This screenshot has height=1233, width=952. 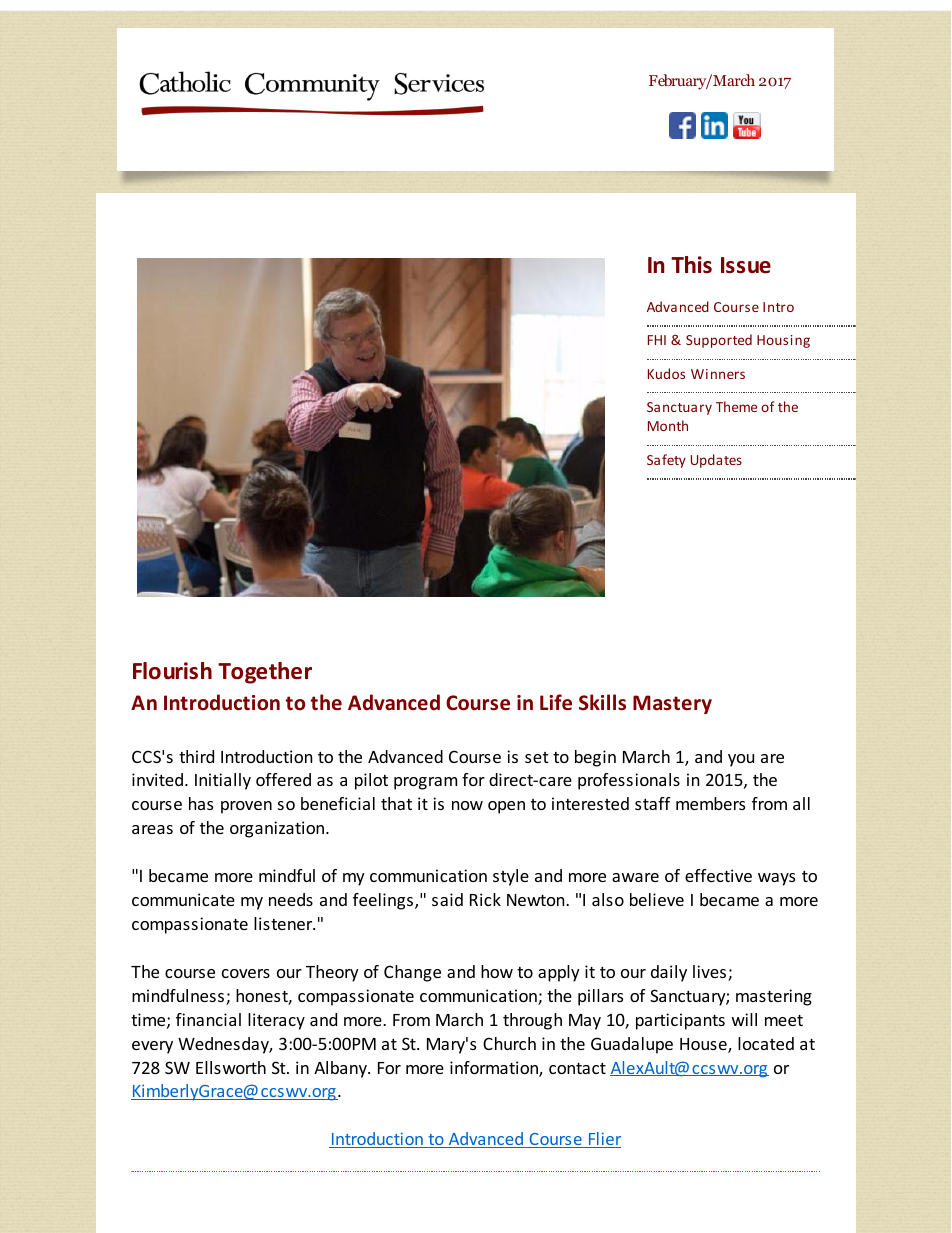 I want to click on now, so click(x=467, y=805).
